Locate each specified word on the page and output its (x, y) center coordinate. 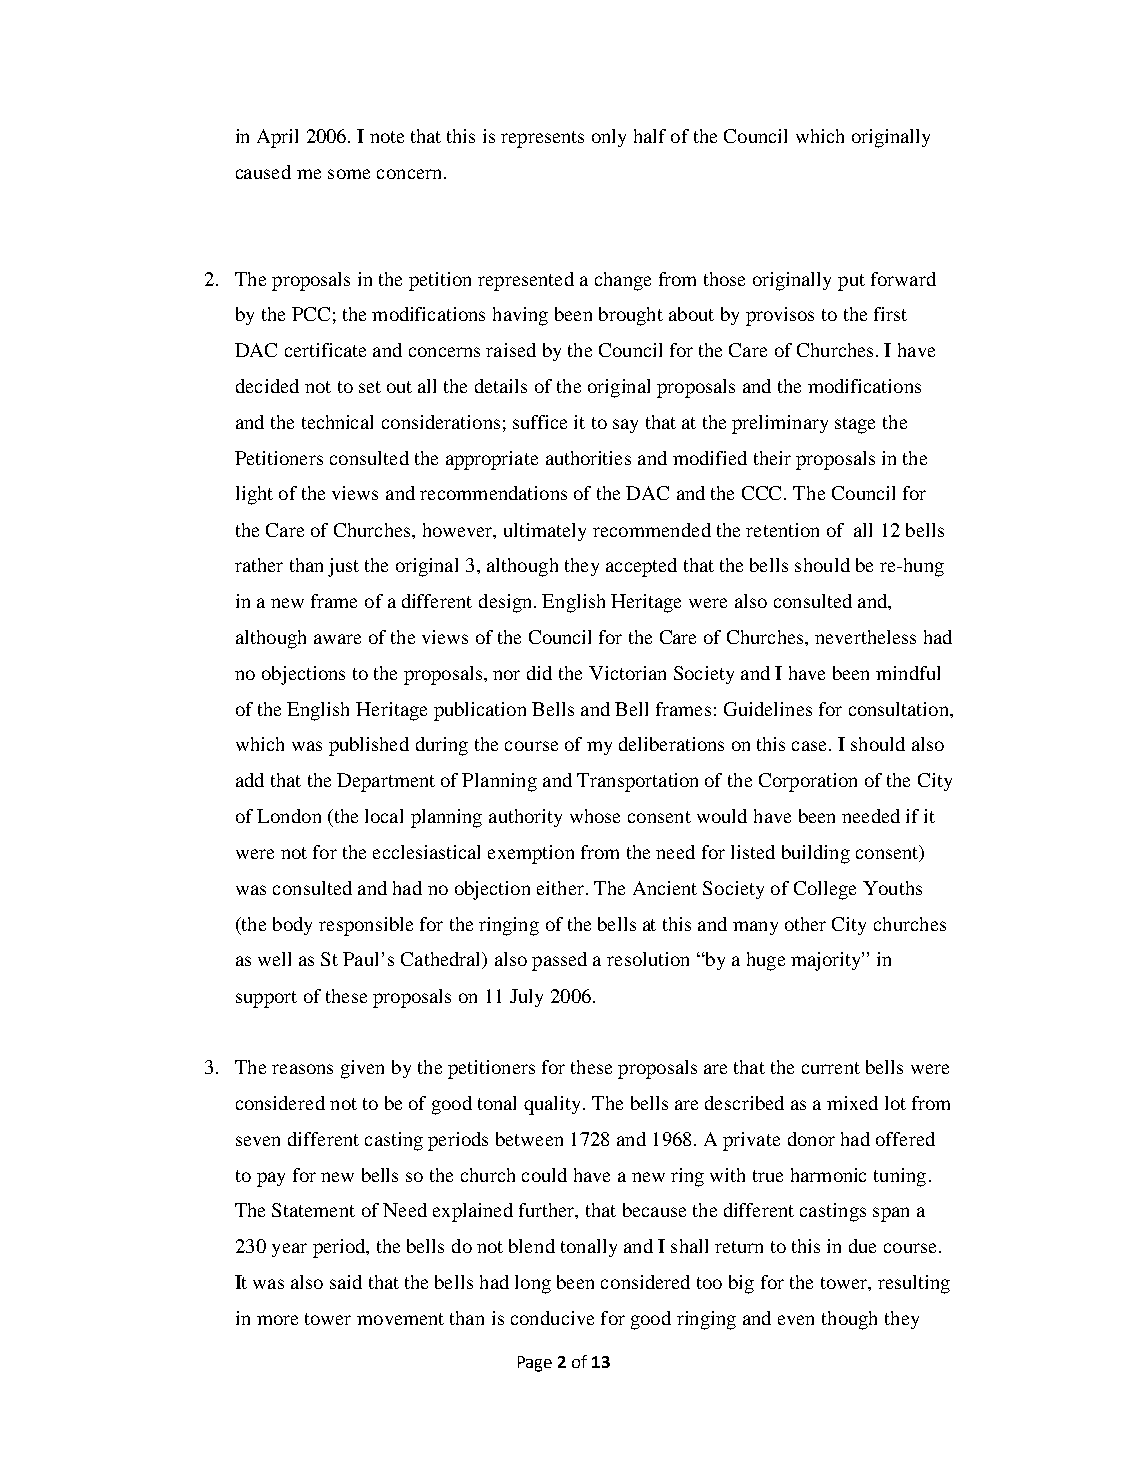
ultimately (545, 532)
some (349, 174)
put (851, 282)
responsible (366, 926)
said (346, 1282)
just (343, 567)
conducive (552, 1318)
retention (782, 530)
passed (559, 961)
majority (827, 961)
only (609, 138)
